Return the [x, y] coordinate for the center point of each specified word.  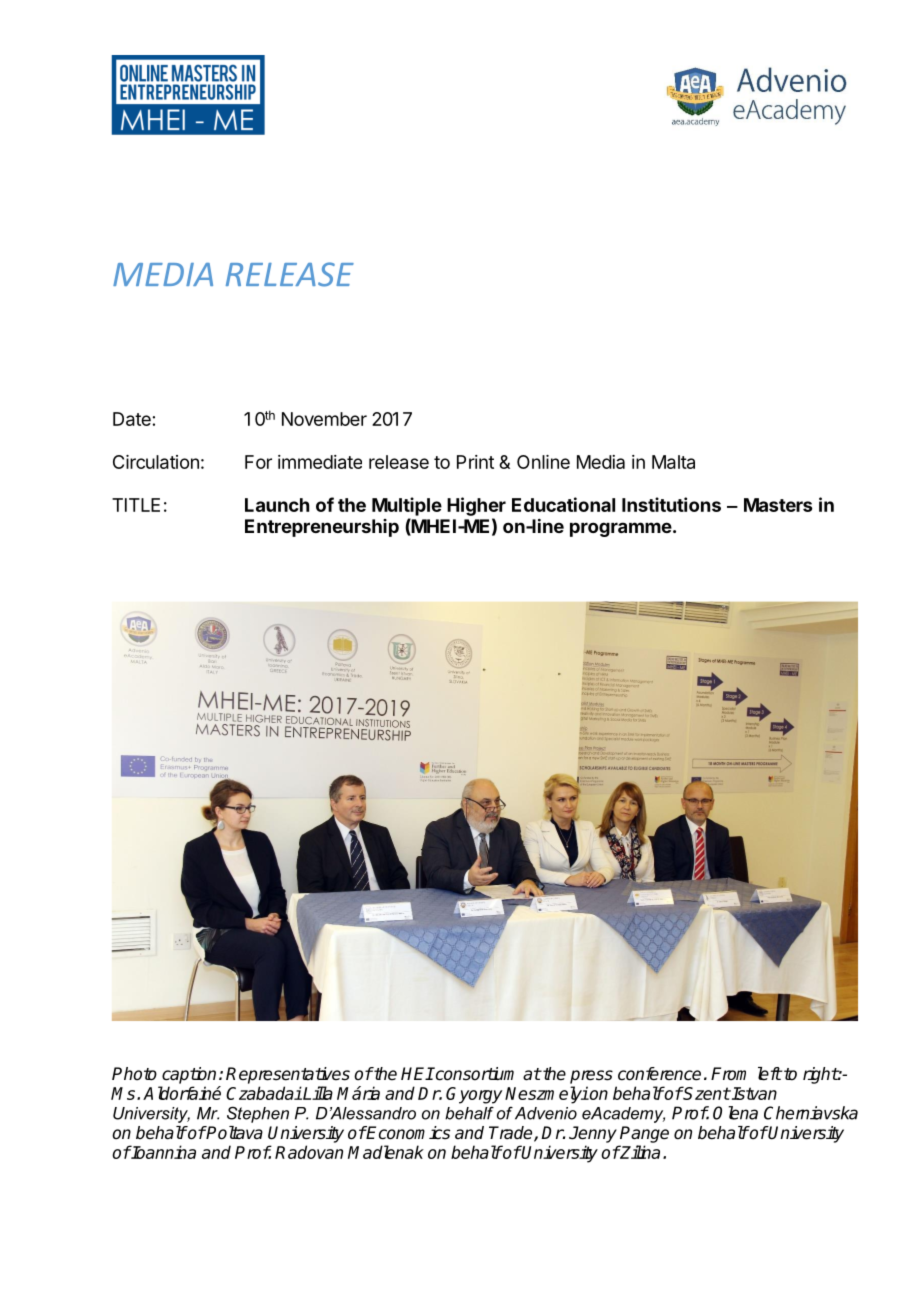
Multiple [407, 506]
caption [189, 1075]
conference [659, 1074]
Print [475, 462]
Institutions [671, 504]
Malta [673, 462]
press [591, 1077]
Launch [277, 505]
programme [621, 529]
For [258, 462]
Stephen [258, 1114]
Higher [476, 506]
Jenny [593, 1134]
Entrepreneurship [322, 528]
